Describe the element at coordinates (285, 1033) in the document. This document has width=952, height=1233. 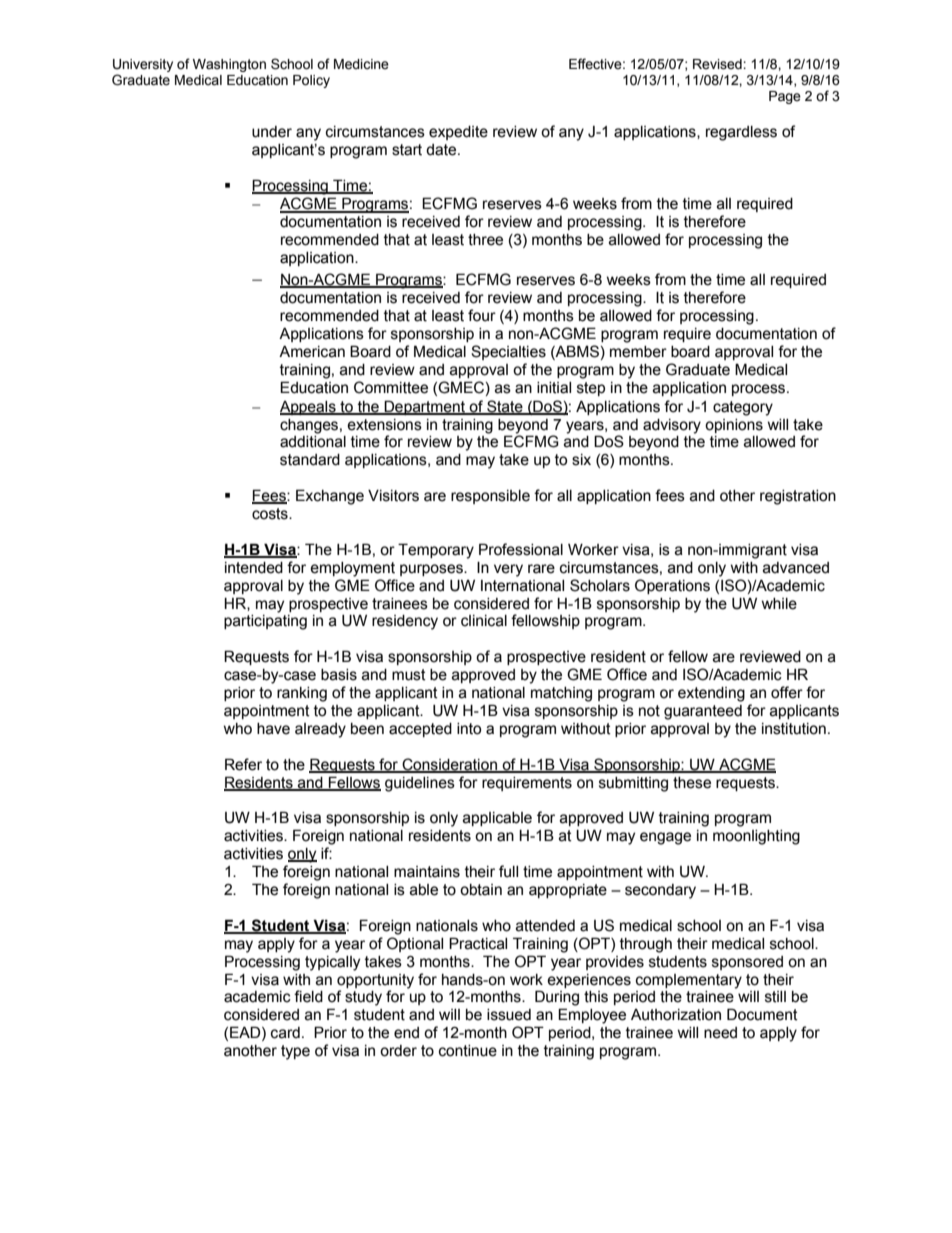
I see `card` at that location.
